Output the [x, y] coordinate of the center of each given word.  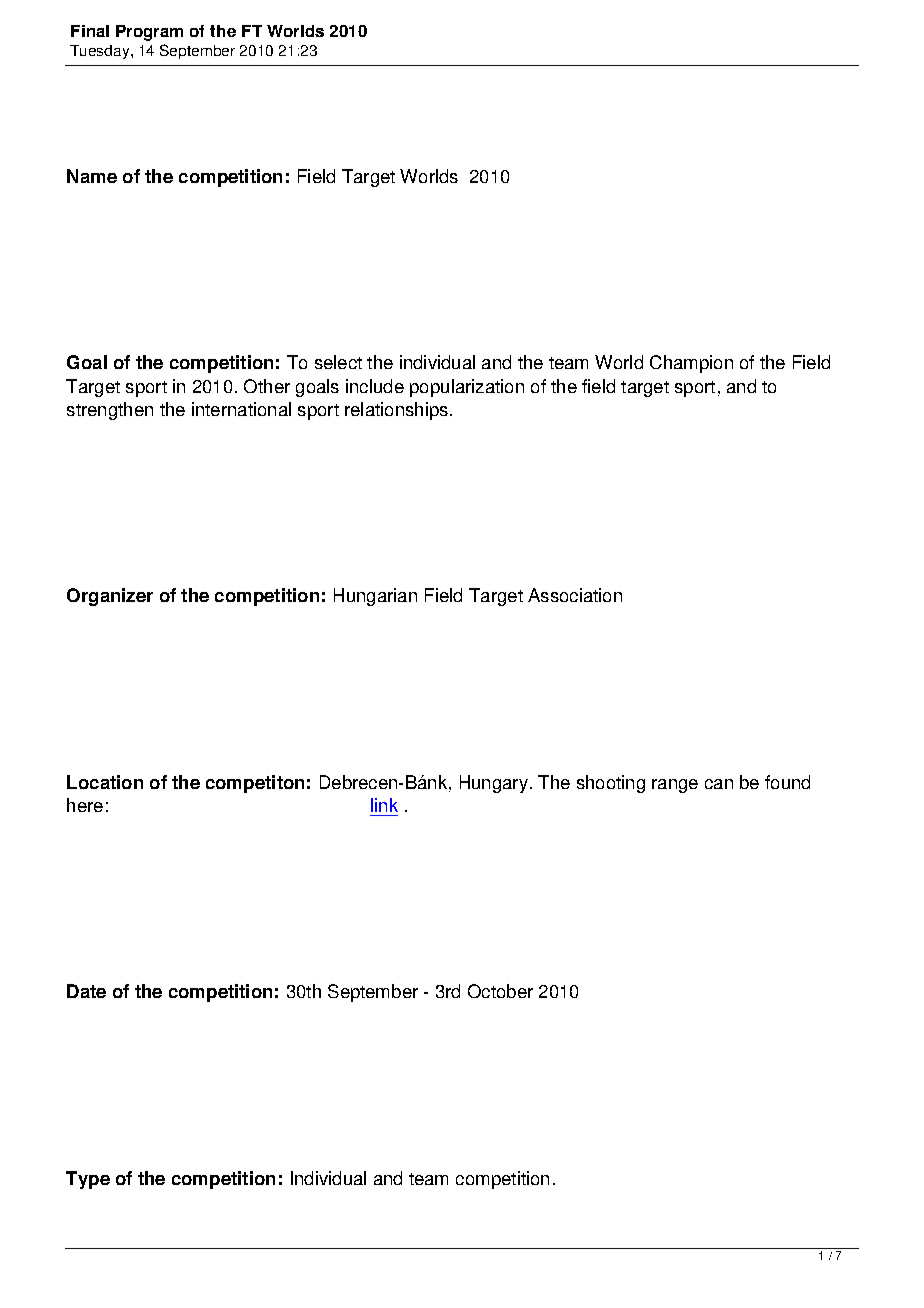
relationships [396, 411]
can [719, 784]
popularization [467, 388]
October [500, 991]
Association [575, 595]
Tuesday [101, 52]
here [85, 805]
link [384, 805]
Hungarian [375, 597]
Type [88, 1180]
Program [149, 33]
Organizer [110, 597]
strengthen [110, 411]
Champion [691, 364]
